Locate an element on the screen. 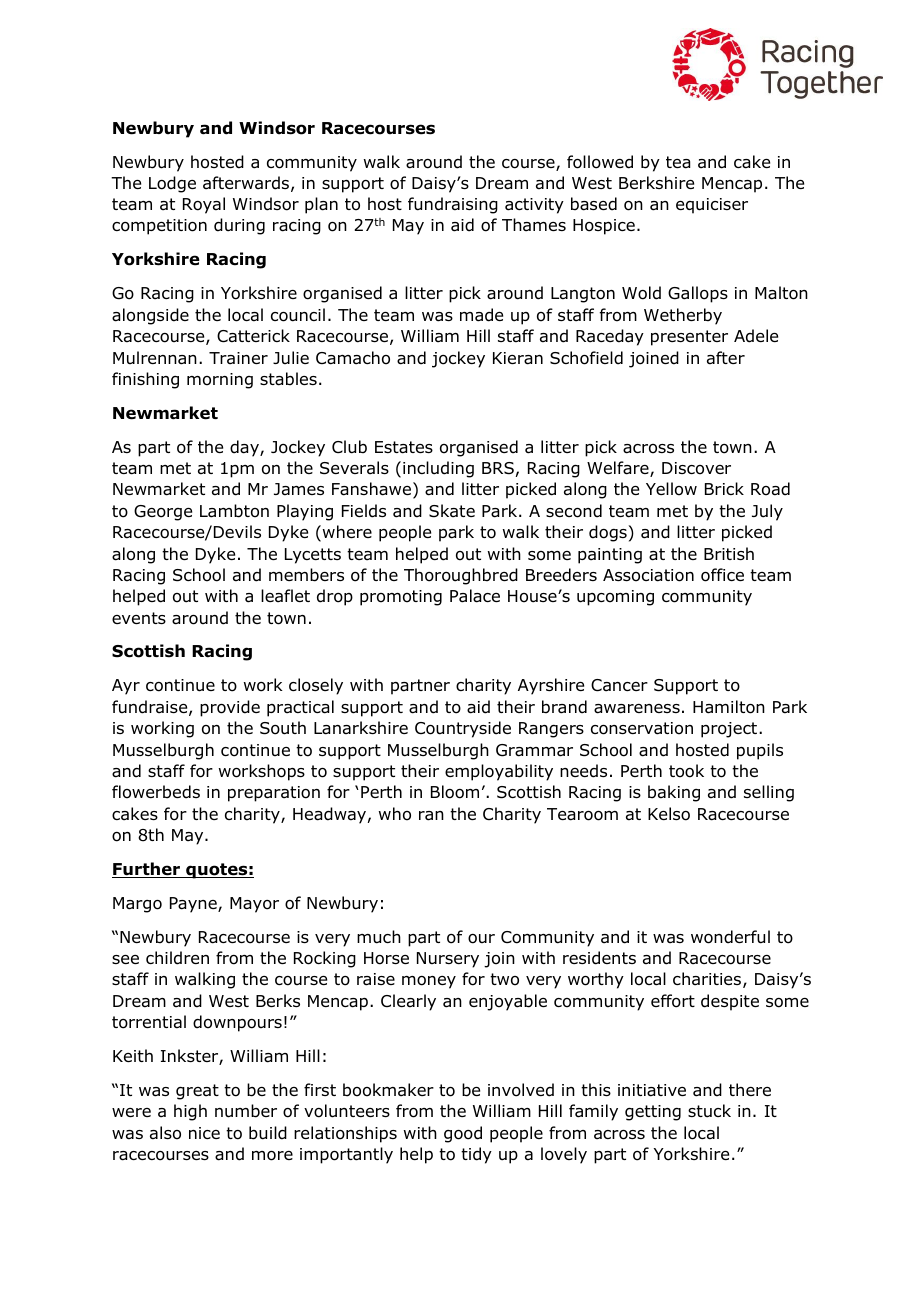 This screenshot has height=1308, width=924. Hospice is located at coordinates (604, 227).
